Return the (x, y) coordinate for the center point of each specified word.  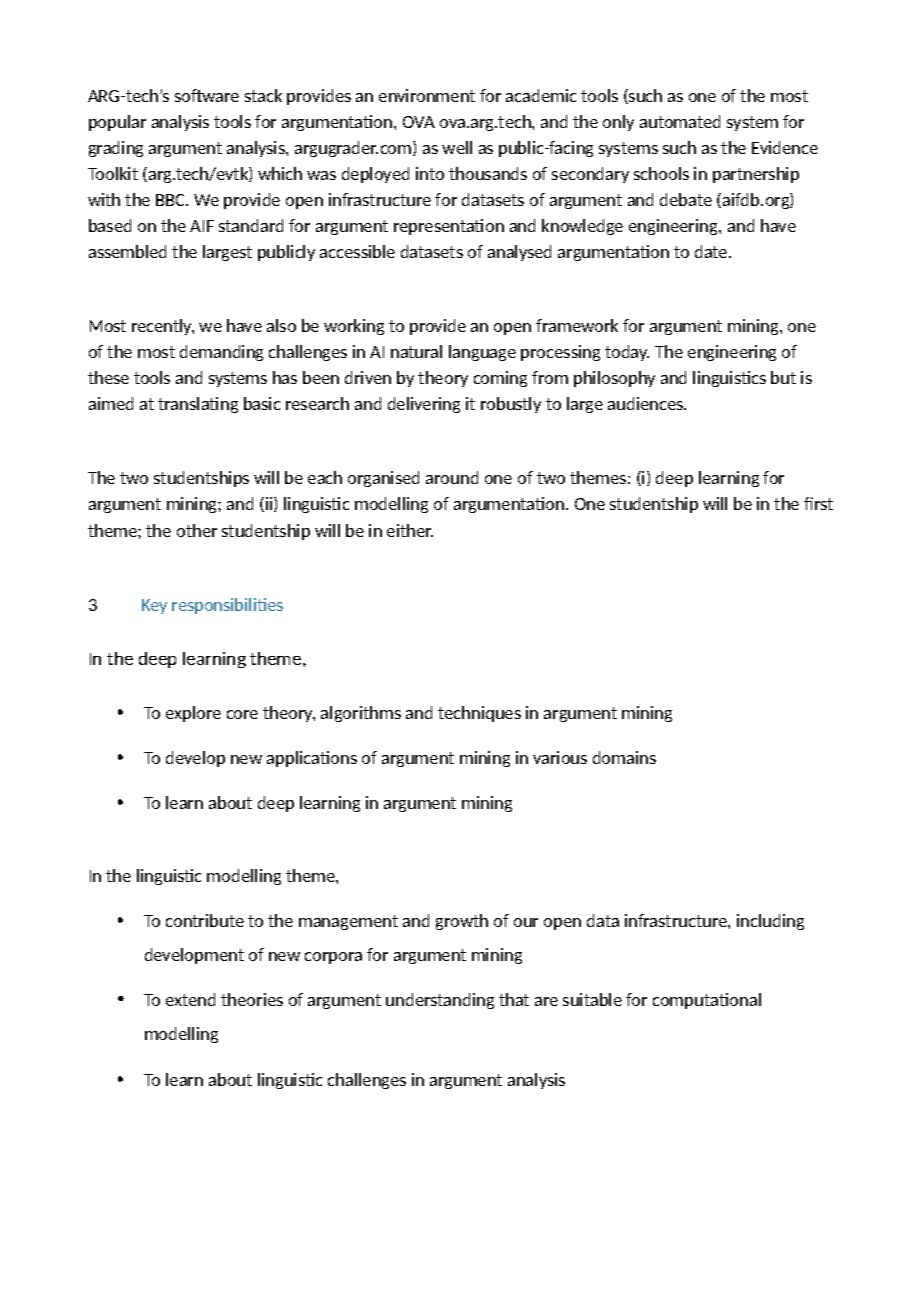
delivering (424, 405)
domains (624, 757)
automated (680, 121)
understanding (440, 1001)
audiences (647, 403)
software (207, 95)
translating (198, 405)
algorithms (361, 714)
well (457, 147)
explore (193, 714)
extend (190, 999)
